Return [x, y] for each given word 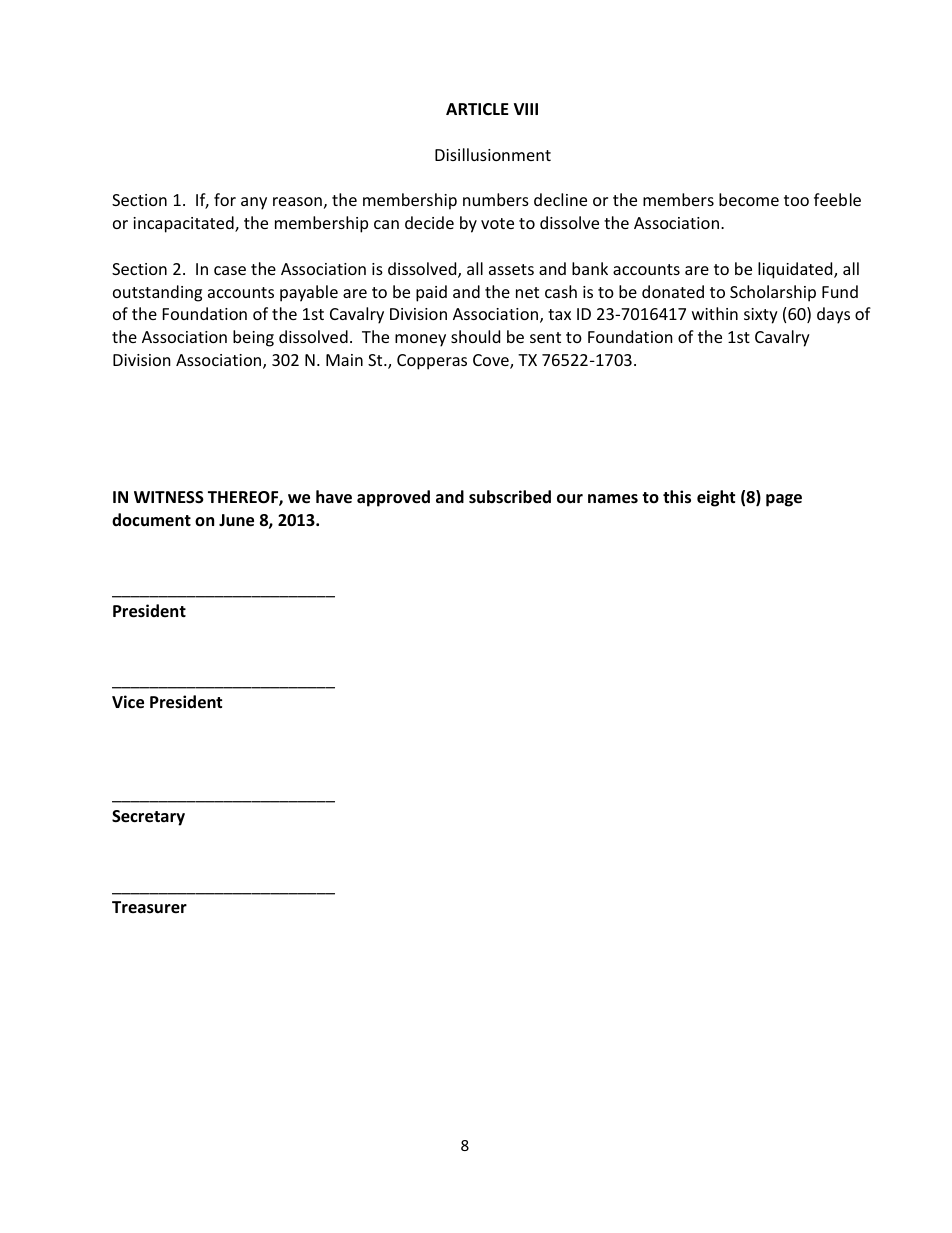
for [225, 199]
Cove [492, 361]
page [784, 500]
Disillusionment [493, 154]
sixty [761, 316]
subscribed [510, 497]
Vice [128, 702]
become [749, 199]
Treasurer [149, 907]
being [253, 338]
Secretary [148, 818]
